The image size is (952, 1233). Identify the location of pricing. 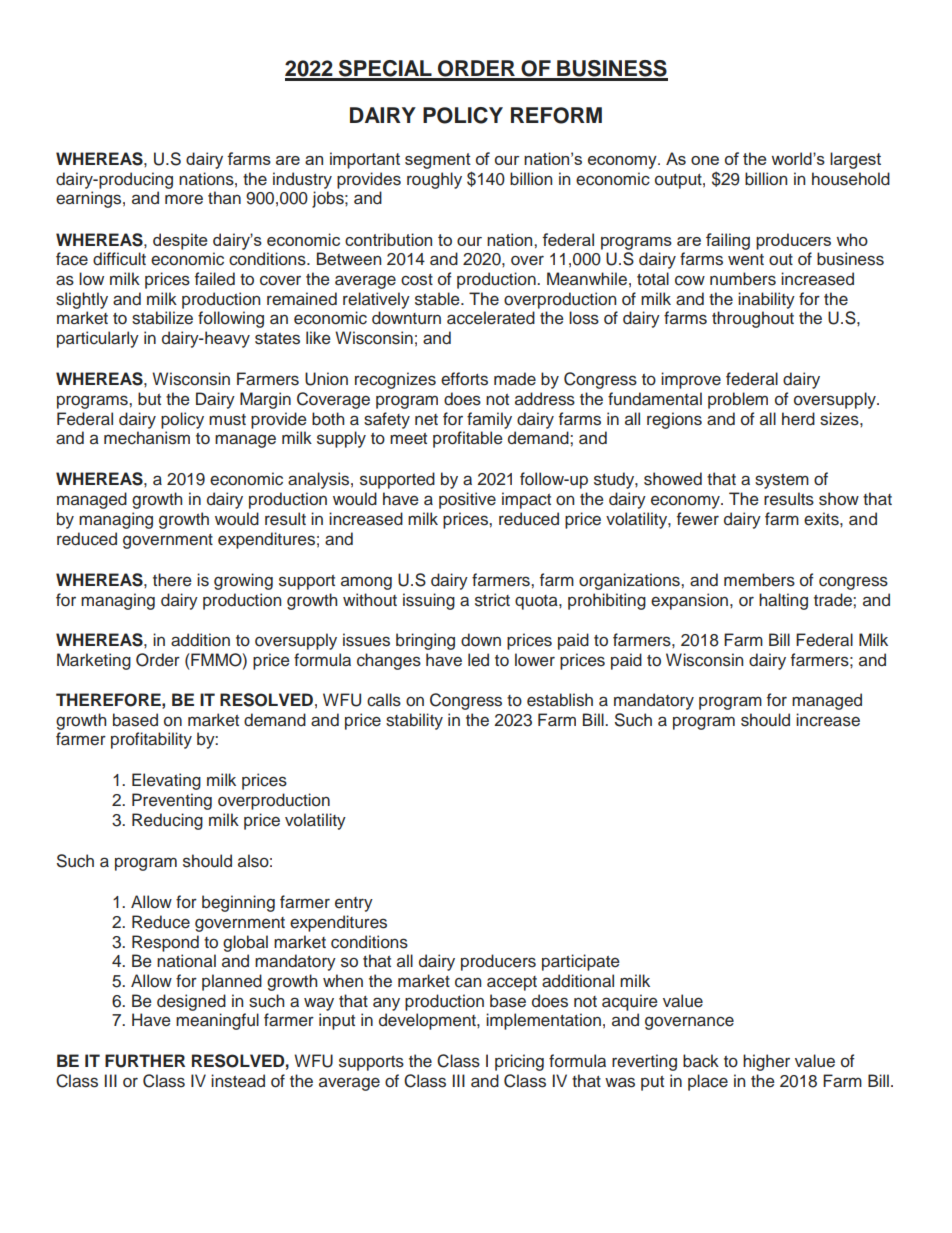
(519, 1062).
